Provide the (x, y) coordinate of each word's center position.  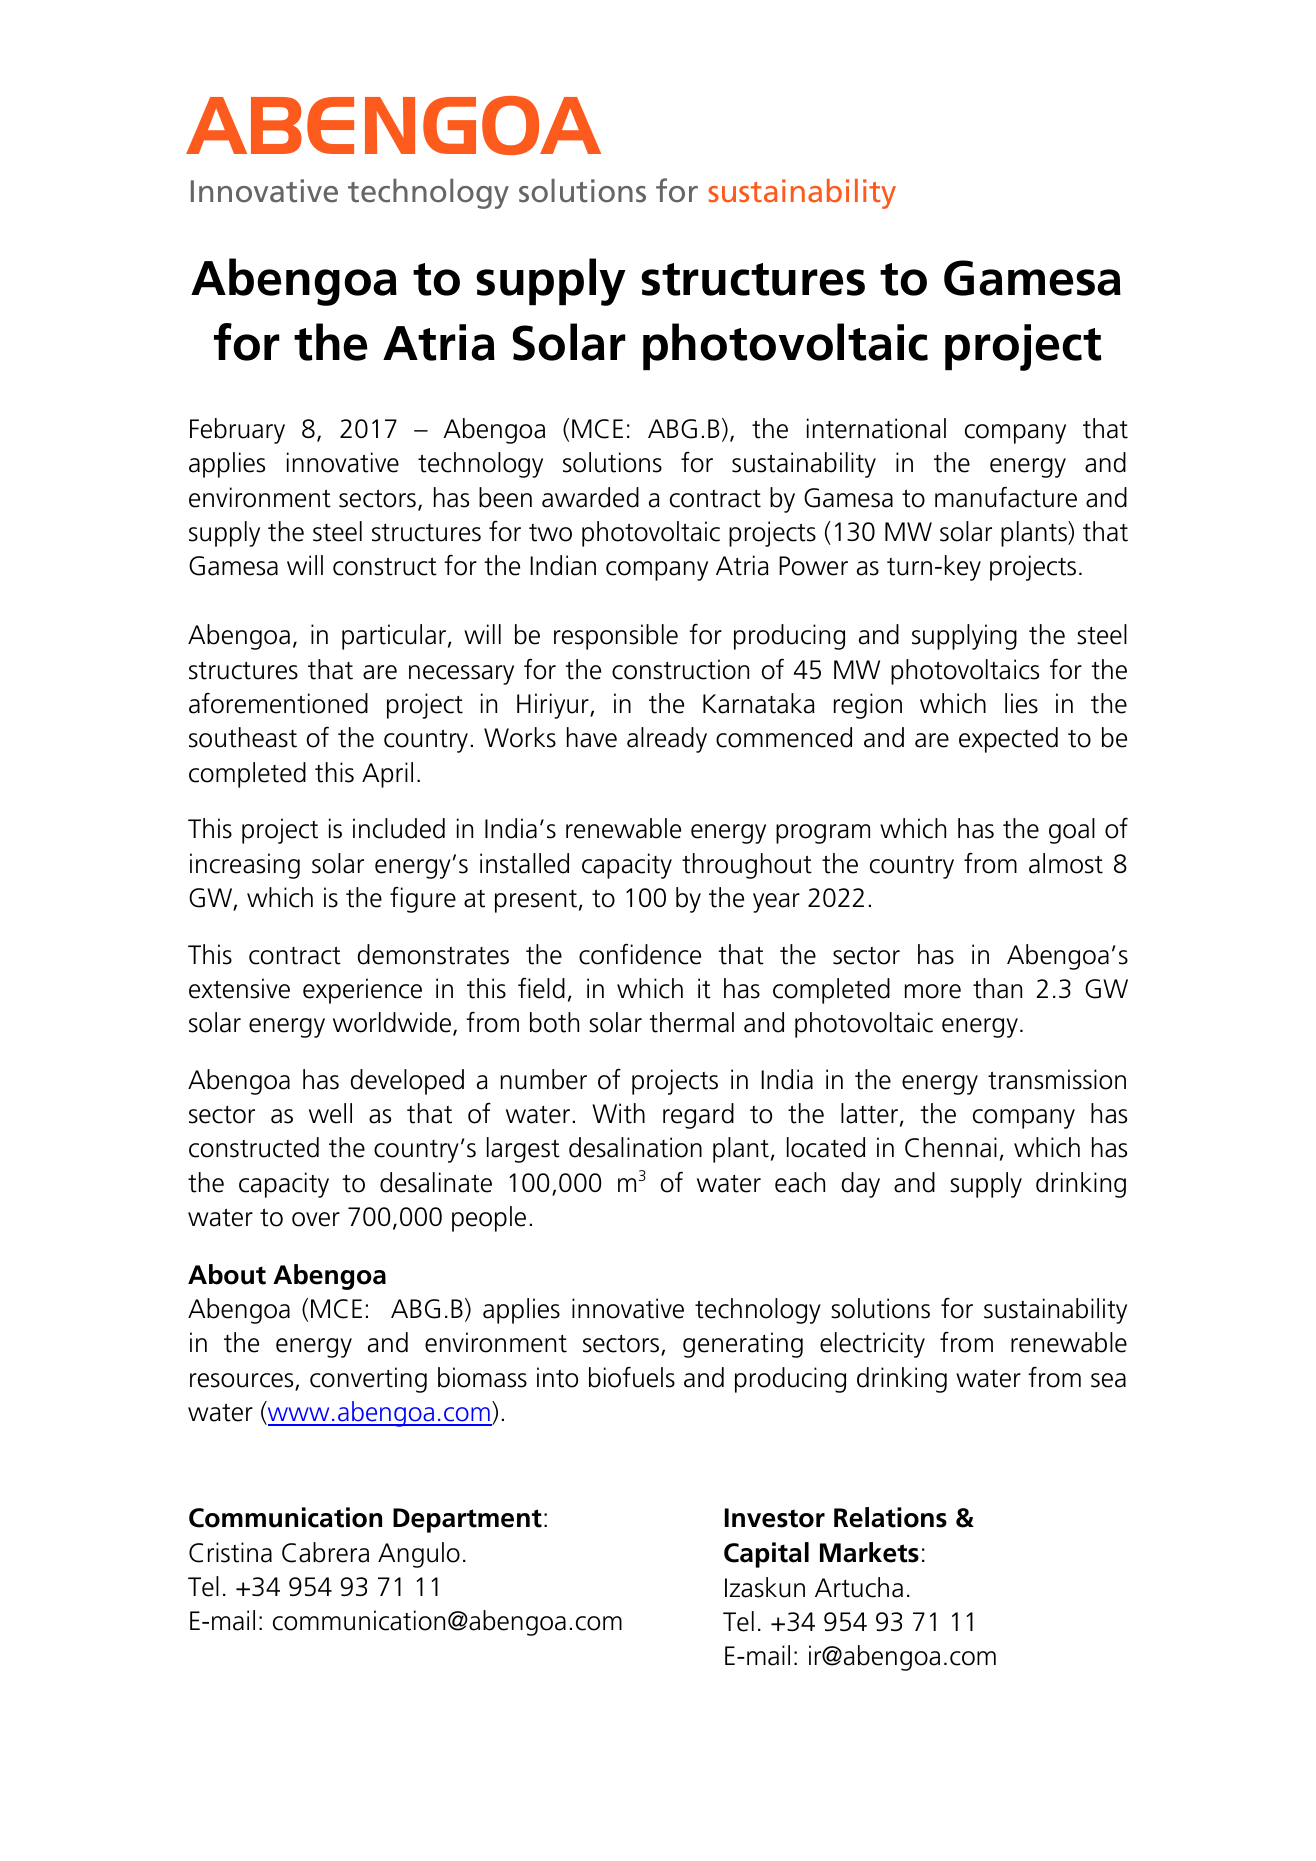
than (997, 988)
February (237, 431)
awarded (590, 497)
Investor (775, 1518)
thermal (691, 1022)
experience (362, 991)
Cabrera (325, 1552)
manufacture (1006, 497)
